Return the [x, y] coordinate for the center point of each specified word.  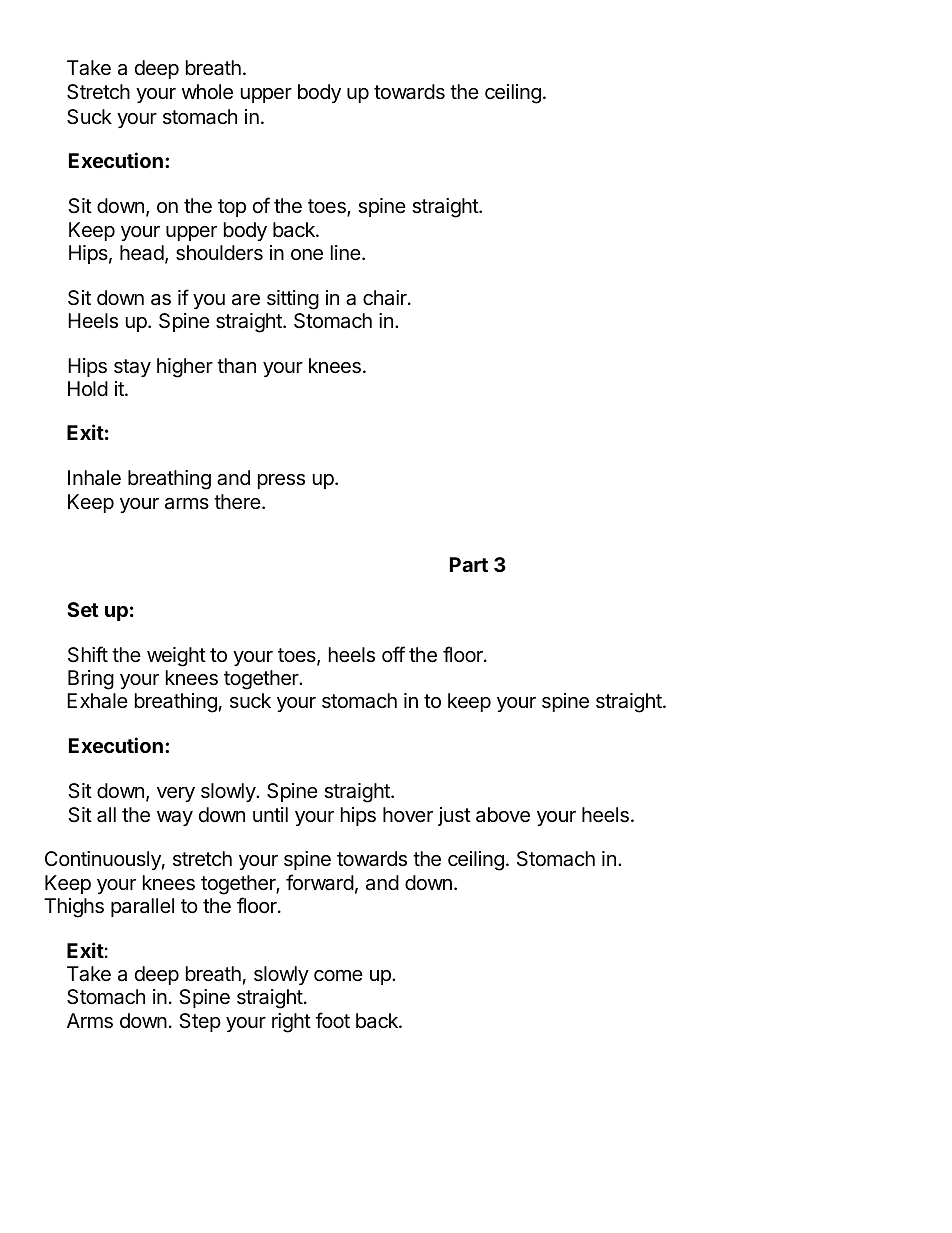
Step [200, 1022]
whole [207, 92]
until [270, 814]
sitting [293, 300]
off [393, 654]
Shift [88, 654]
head [142, 253]
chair [386, 298]
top [232, 208]
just [454, 816]
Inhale [94, 477]
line [346, 252]
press [281, 481]
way [175, 818]
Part [469, 564]
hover [408, 814]
